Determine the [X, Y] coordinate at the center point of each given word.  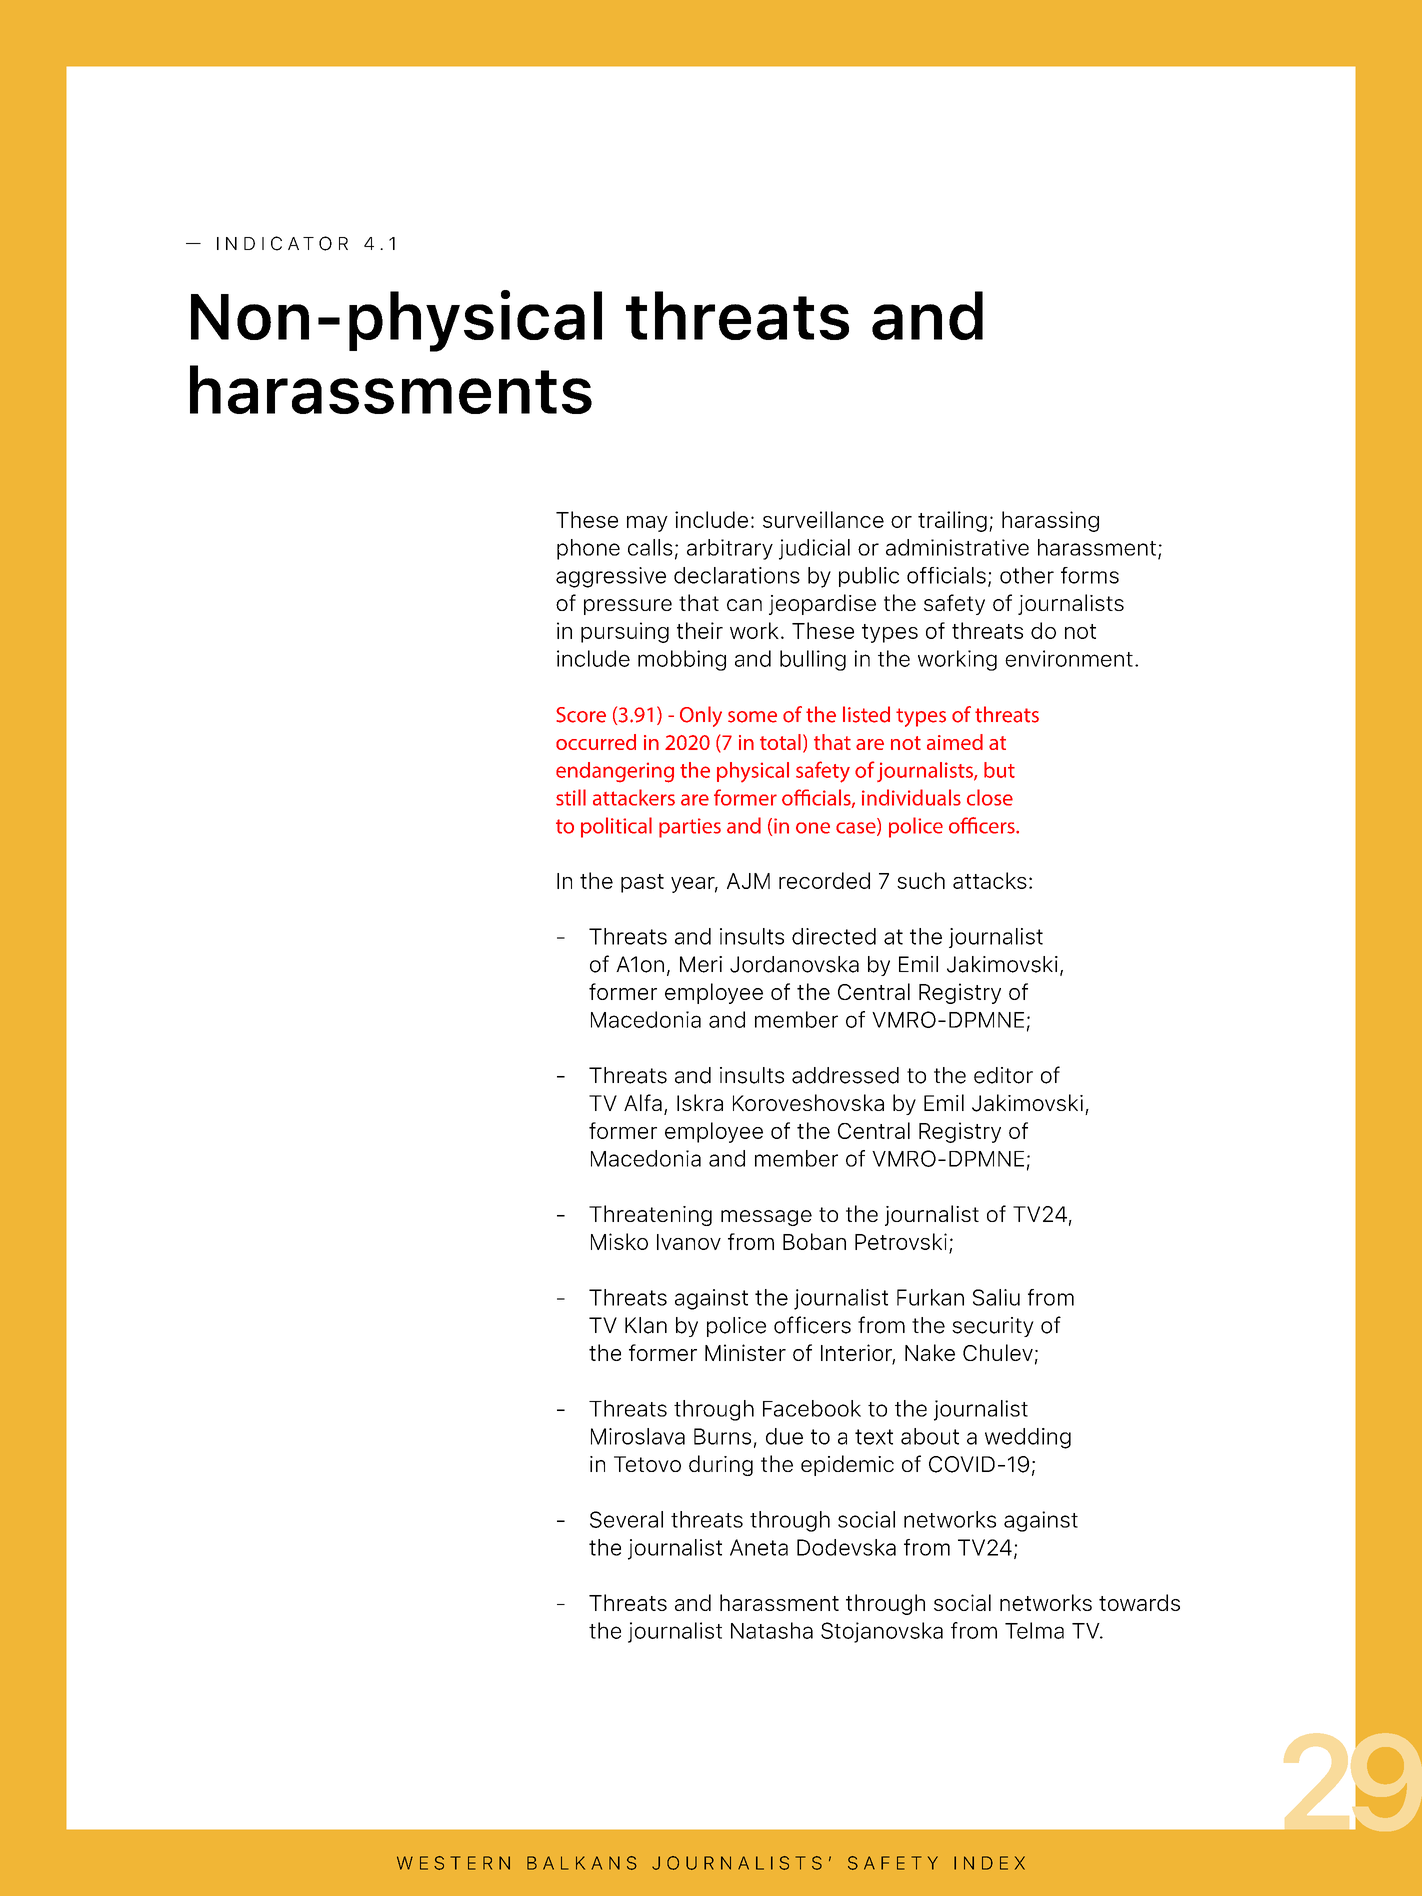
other [1027, 575]
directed [834, 936]
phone [588, 549]
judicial [814, 549]
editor [1003, 1075]
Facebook [812, 1408]
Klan [646, 1325]
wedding [1028, 1438]
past [642, 883]
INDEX [989, 1863]
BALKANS [582, 1863]
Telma [1034, 1630]
